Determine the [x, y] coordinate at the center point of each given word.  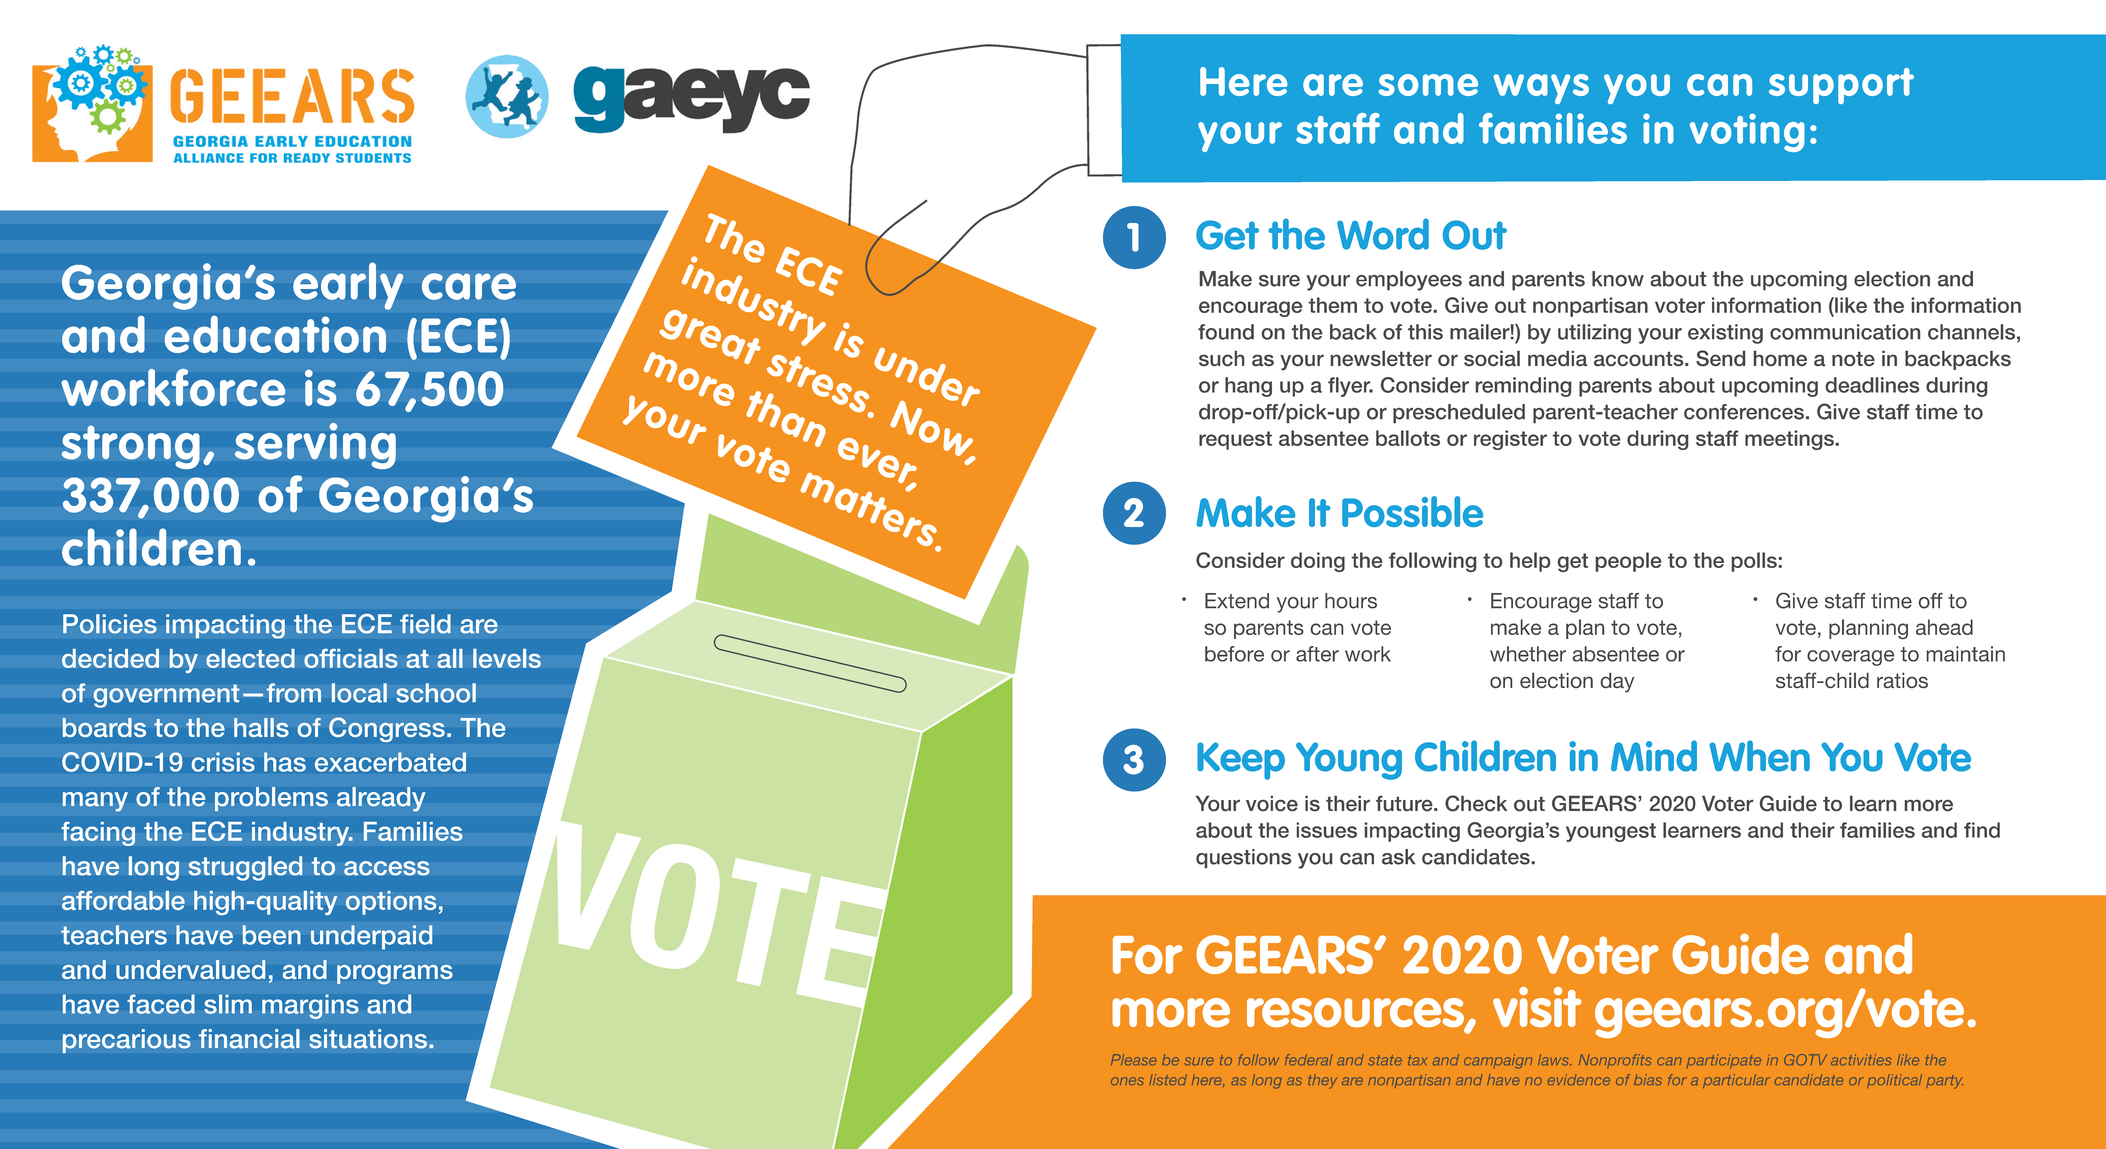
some [1428, 85]
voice [1272, 803]
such [1221, 358]
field [425, 624]
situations [368, 1039]
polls [1755, 562]
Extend [1237, 601]
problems [271, 799]
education [275, 334]
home [1780, 358]
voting [1747, 132]
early [348, 286]
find [1982, 830]
